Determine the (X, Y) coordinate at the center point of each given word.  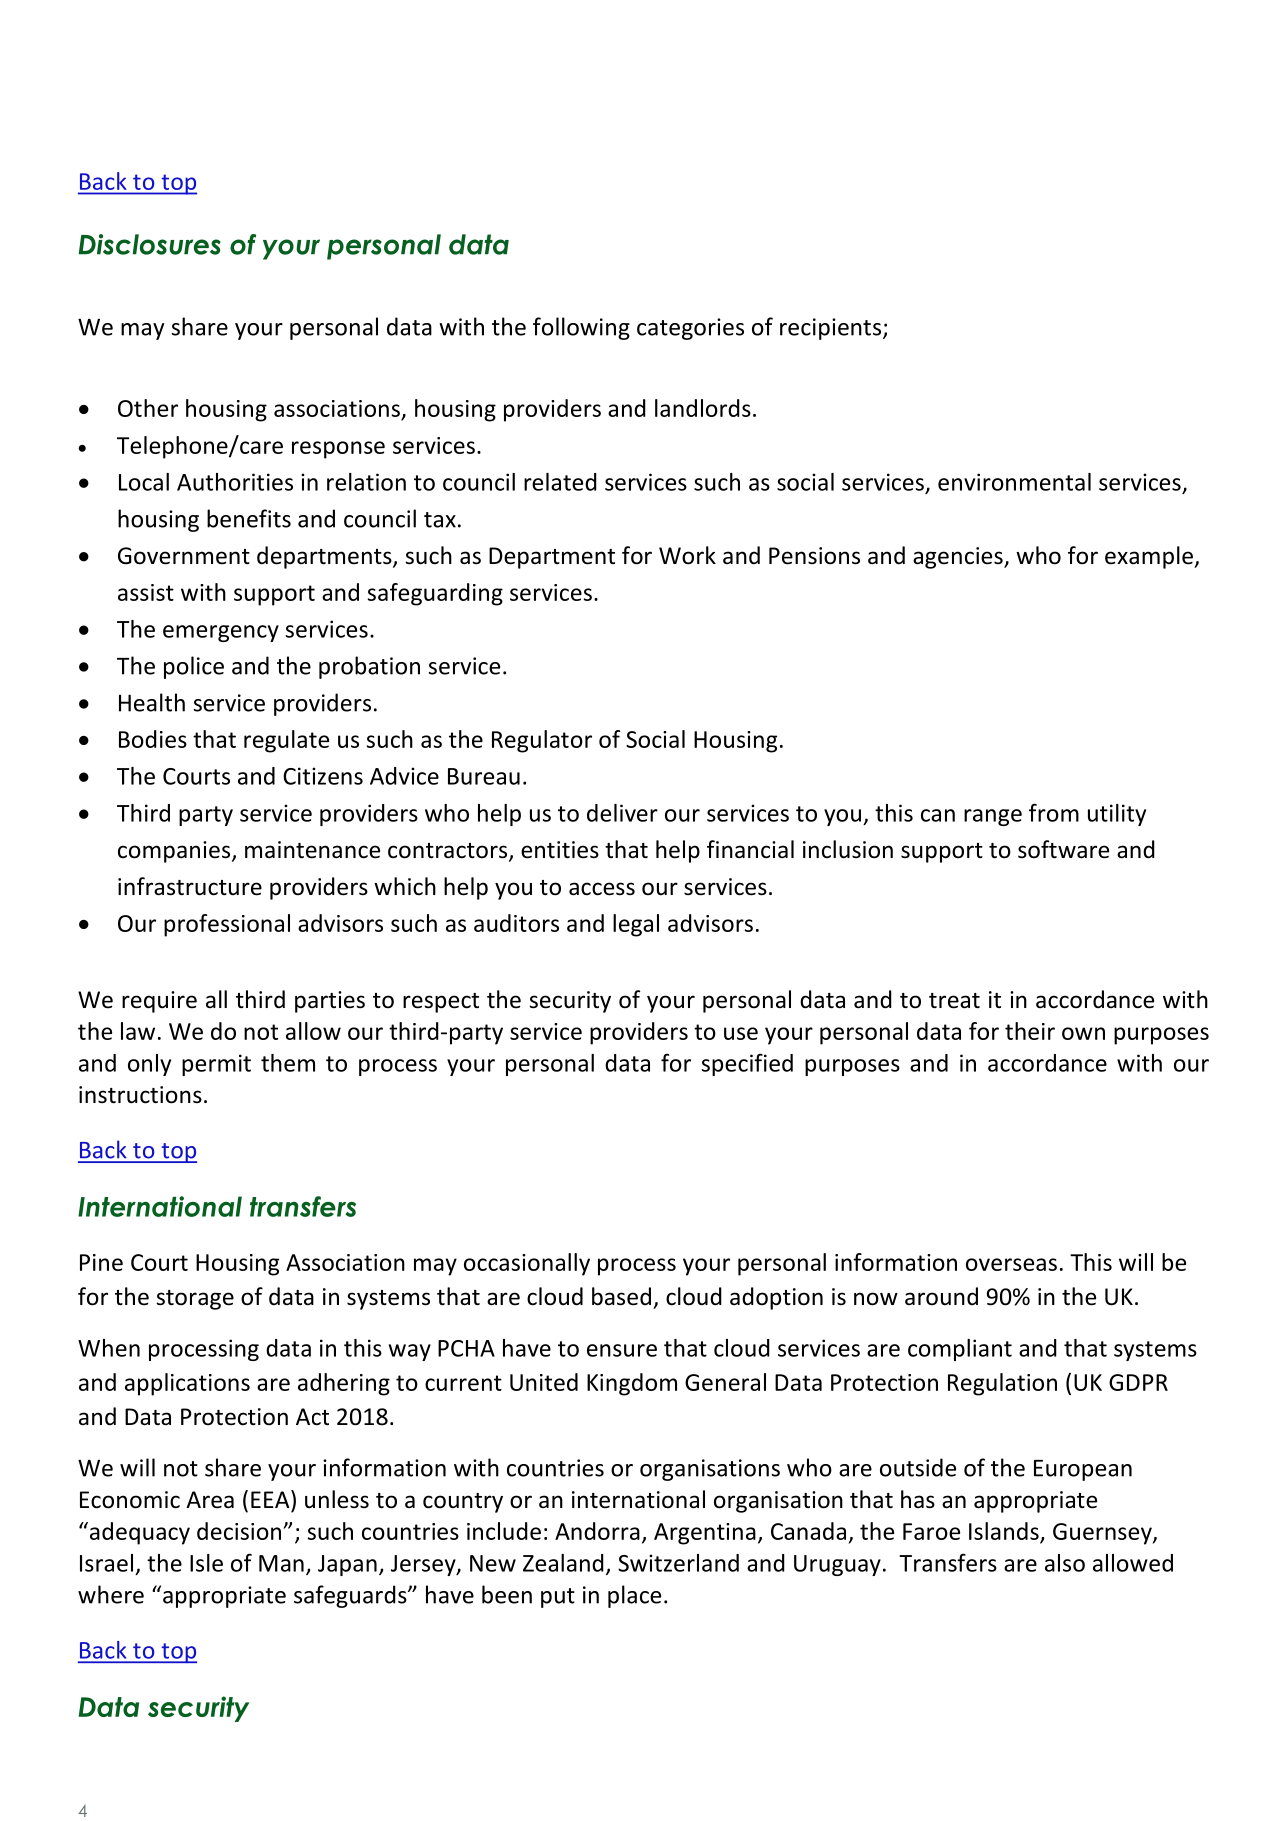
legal (636, 925)
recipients (830, 329)
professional (227, 925)
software (1063, 849)
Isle (206, 1563)
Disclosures (149, 244)
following (581, 328)
